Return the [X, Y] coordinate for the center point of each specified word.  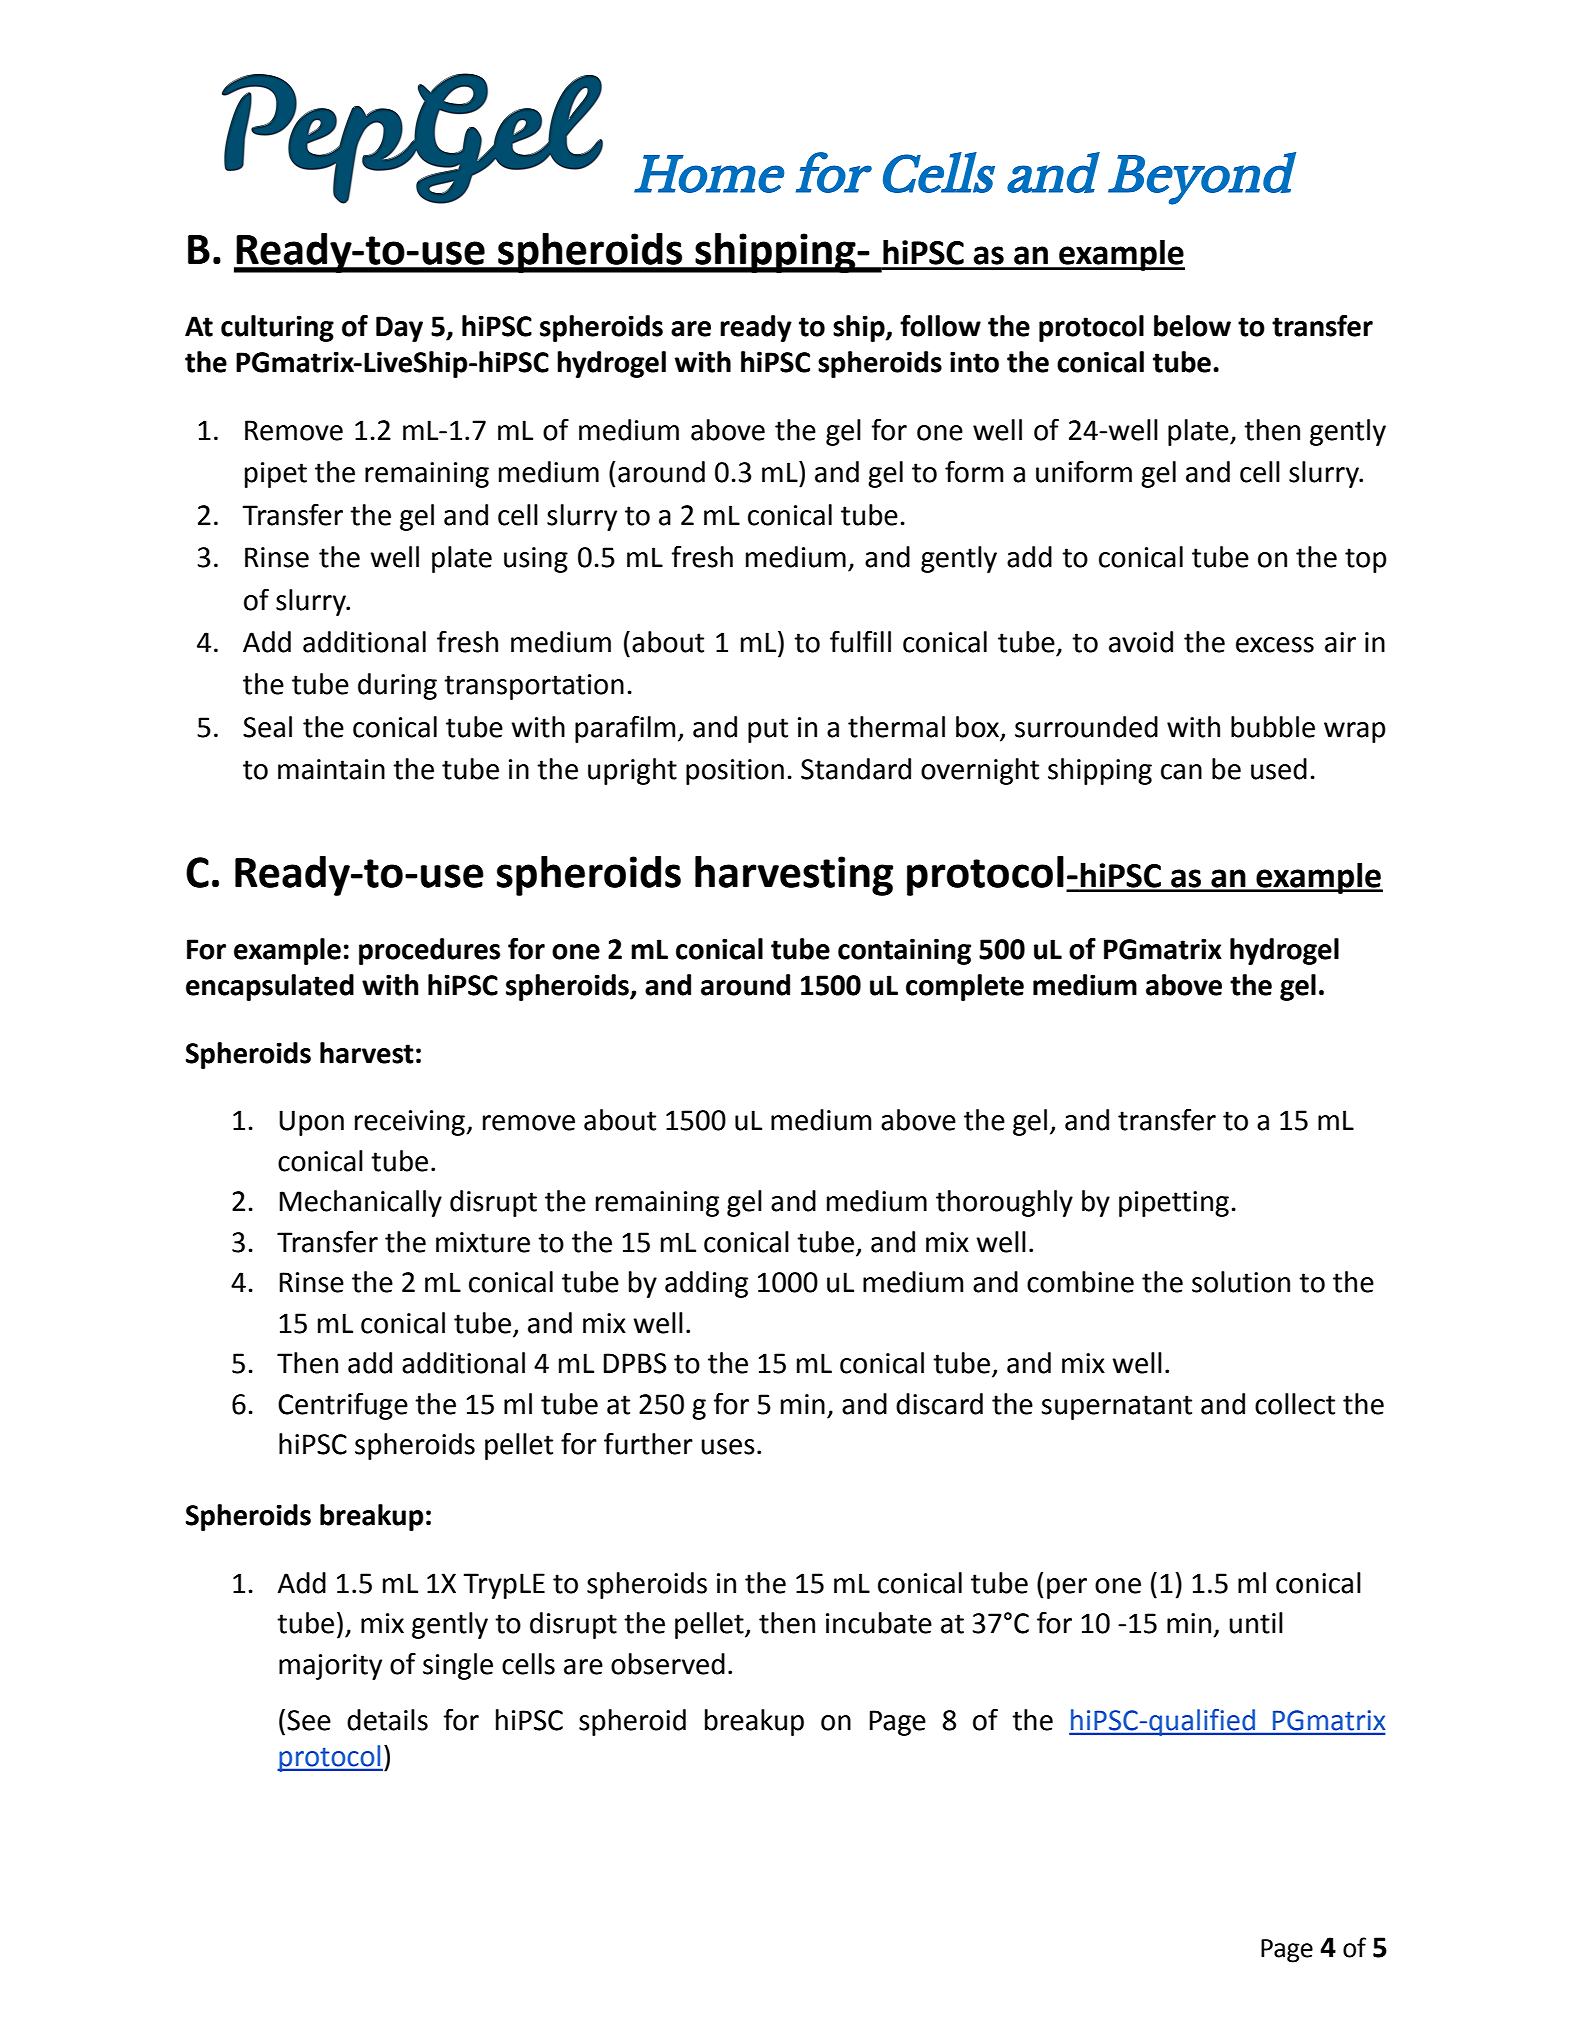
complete [965, 987]
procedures [429, 951]
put [768, 730]
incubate [879, 1623]
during [397, 686]
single [458, 1666]
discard [939, 1404]
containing [904, 951]
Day [399, 329]
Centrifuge [343, 1406]
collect [1295, 1404]
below [1192, 326]
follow [940, 325]
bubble [1273, 727]
